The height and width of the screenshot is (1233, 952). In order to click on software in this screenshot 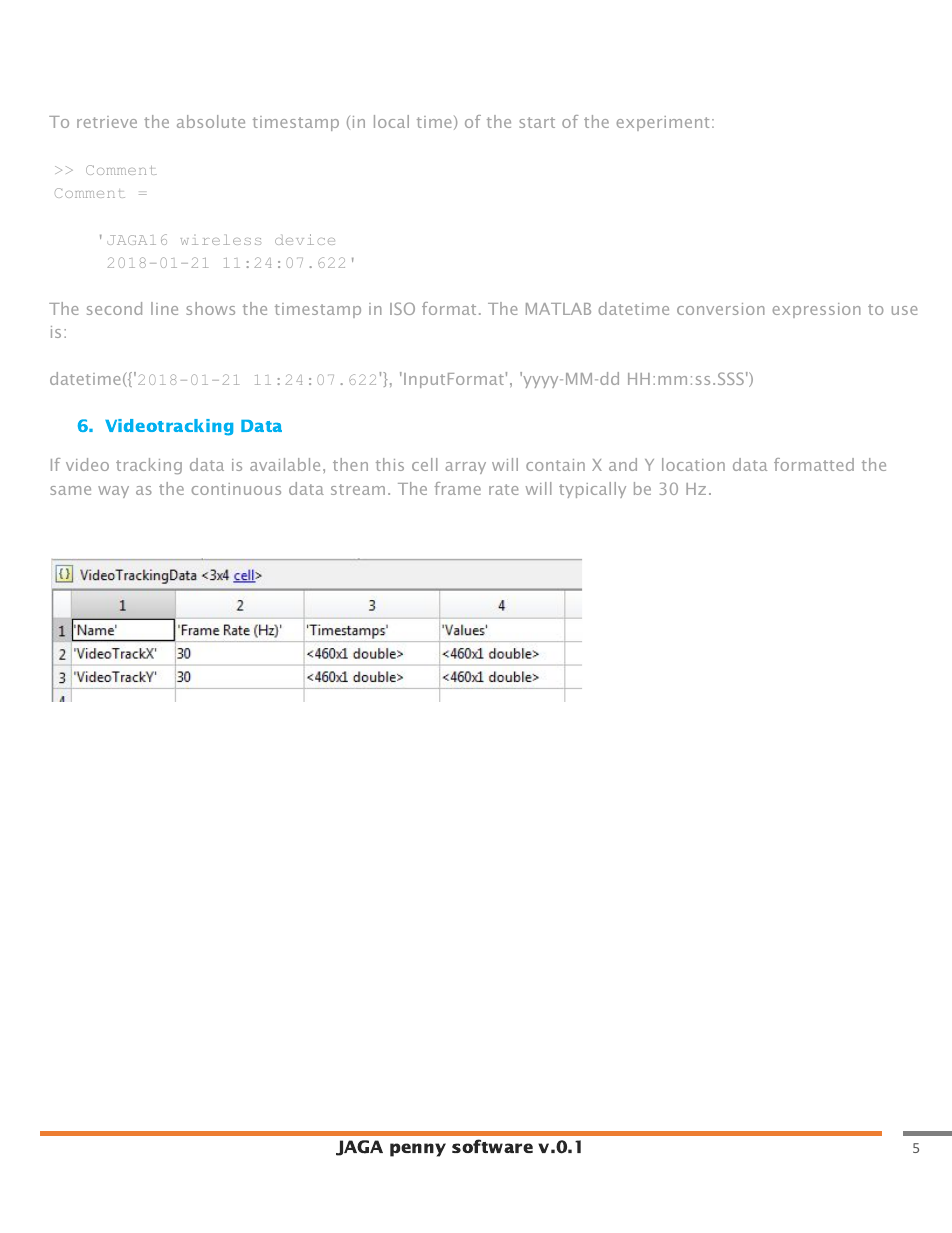, I will do `click(492, 1146)`.
